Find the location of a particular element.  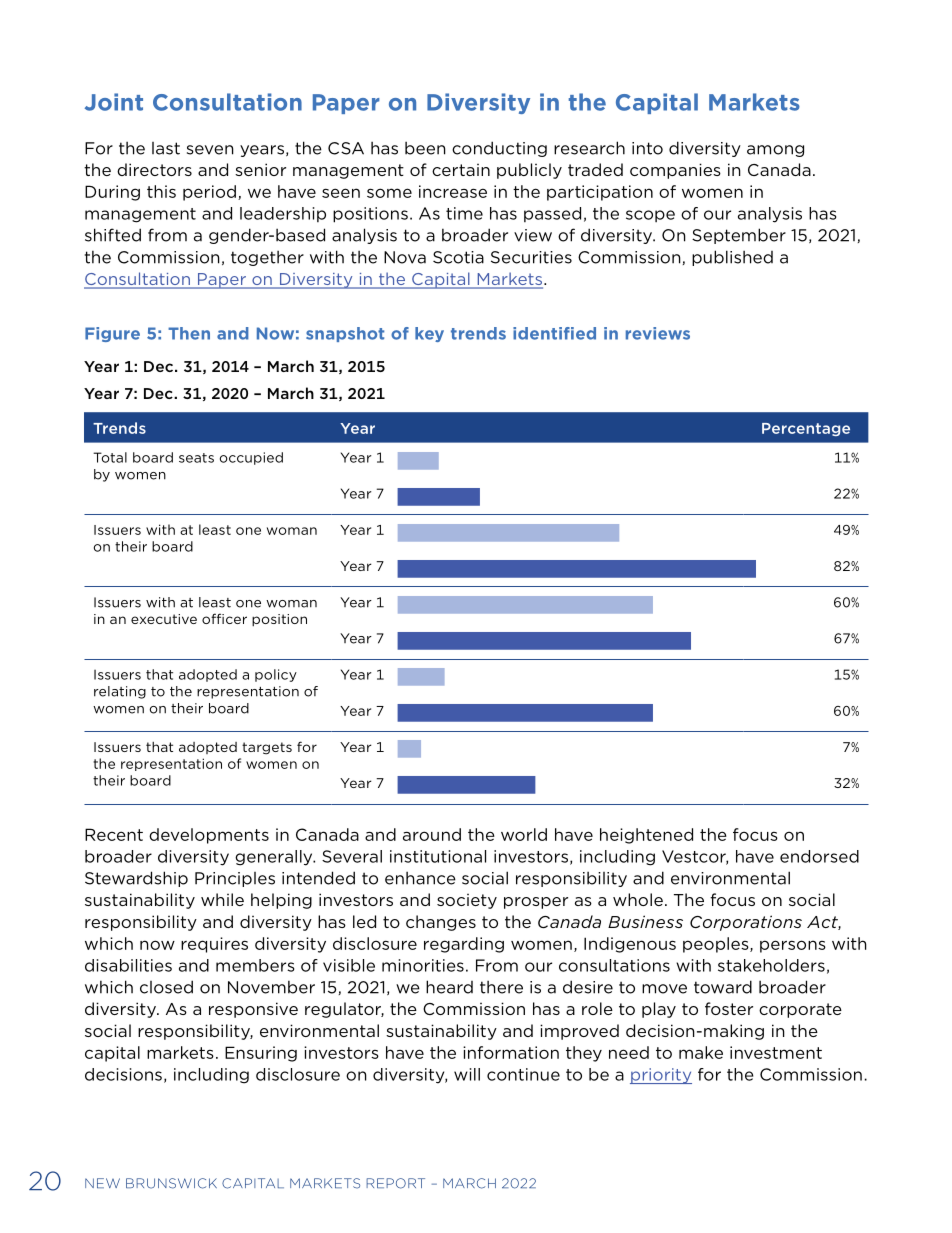

REPORT is located at coordinates (395, 1183).
